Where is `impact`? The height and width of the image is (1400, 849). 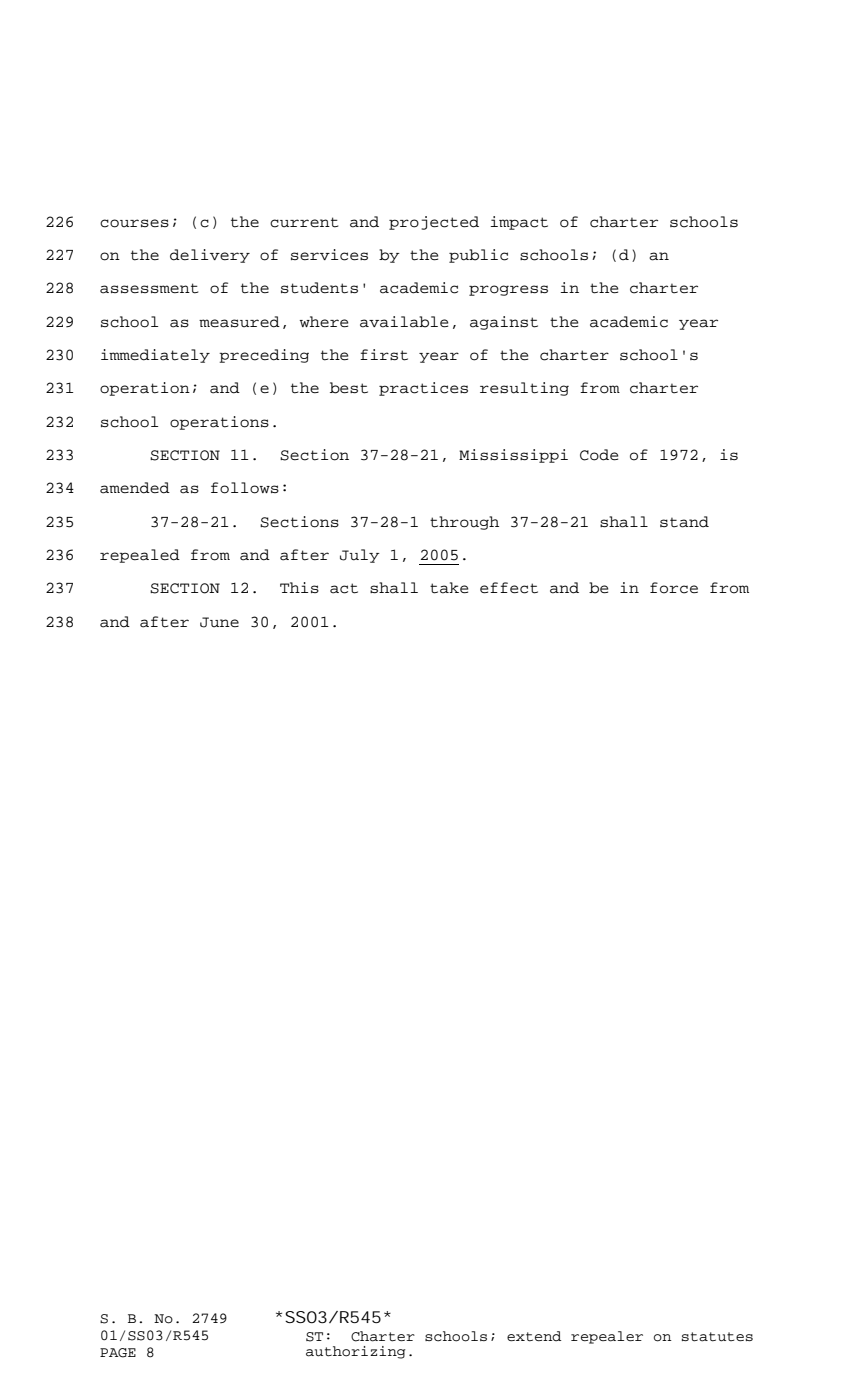
impact is located at coordinates (519, 223).
